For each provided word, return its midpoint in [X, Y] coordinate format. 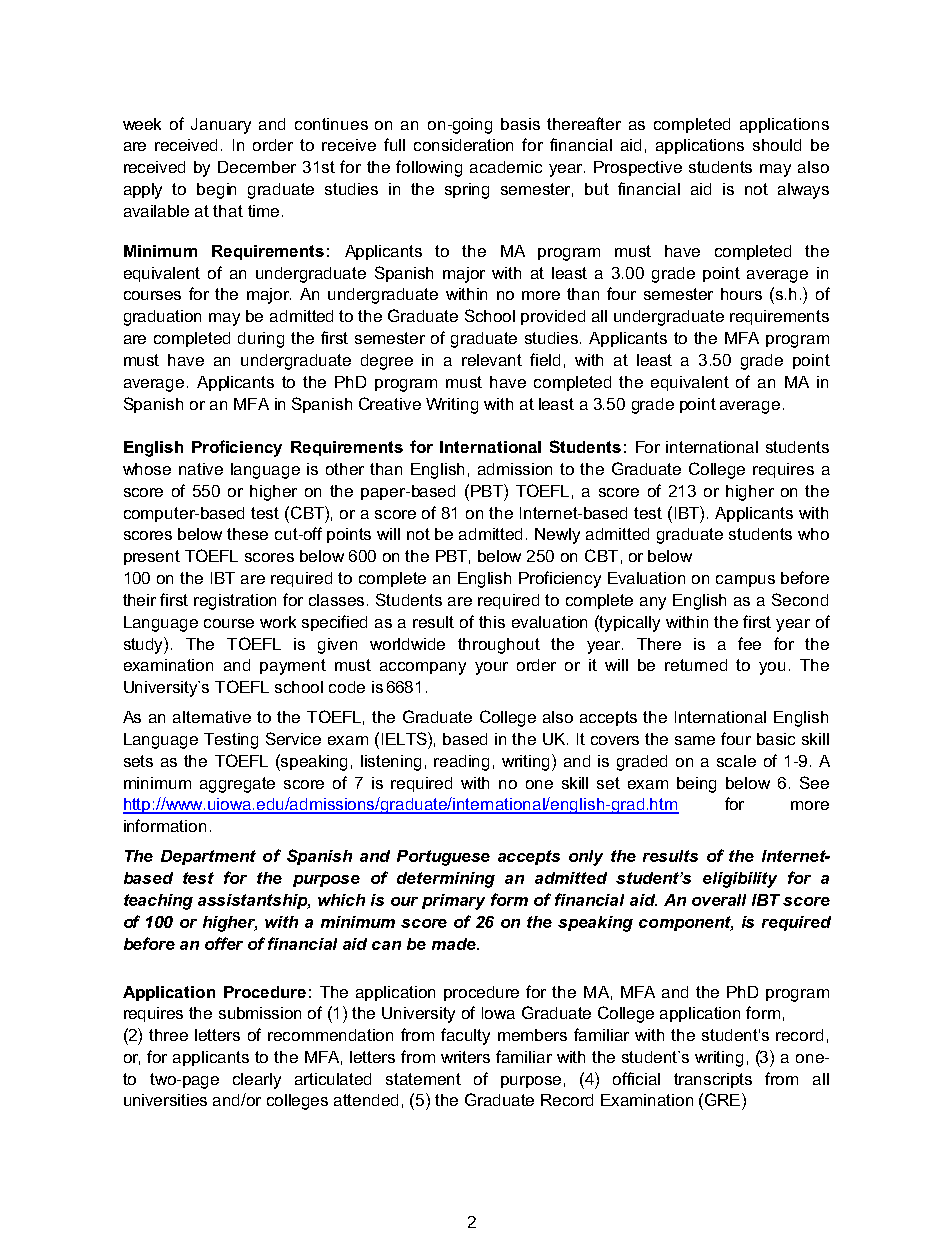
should [777, 145]
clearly [257, 1081]
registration [235, 602]
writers [465, 1057]
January [221, 126]
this [492, 622]
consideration [463, 145]
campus [745, 581]
